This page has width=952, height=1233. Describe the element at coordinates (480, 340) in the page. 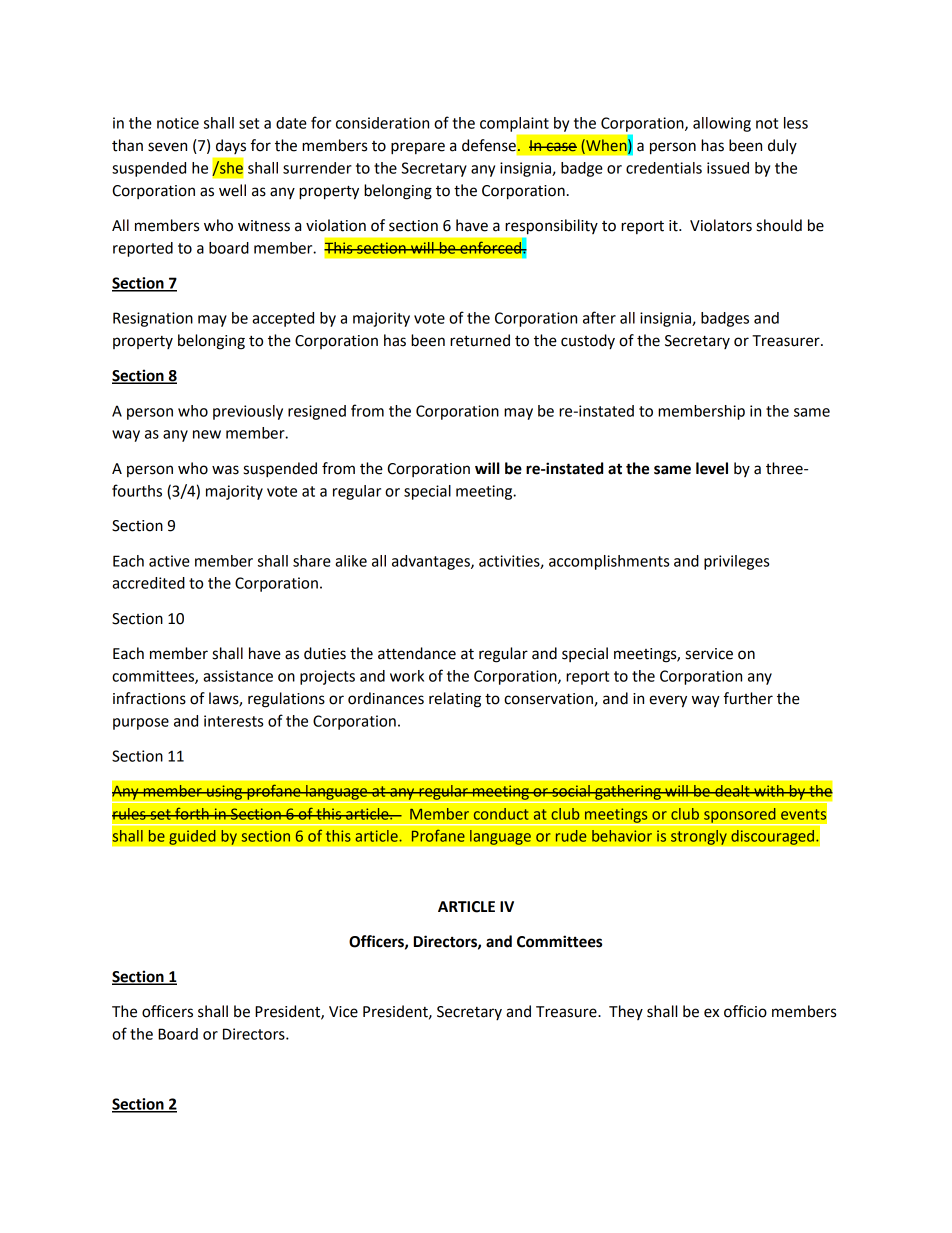

I see `returned` at that location.
